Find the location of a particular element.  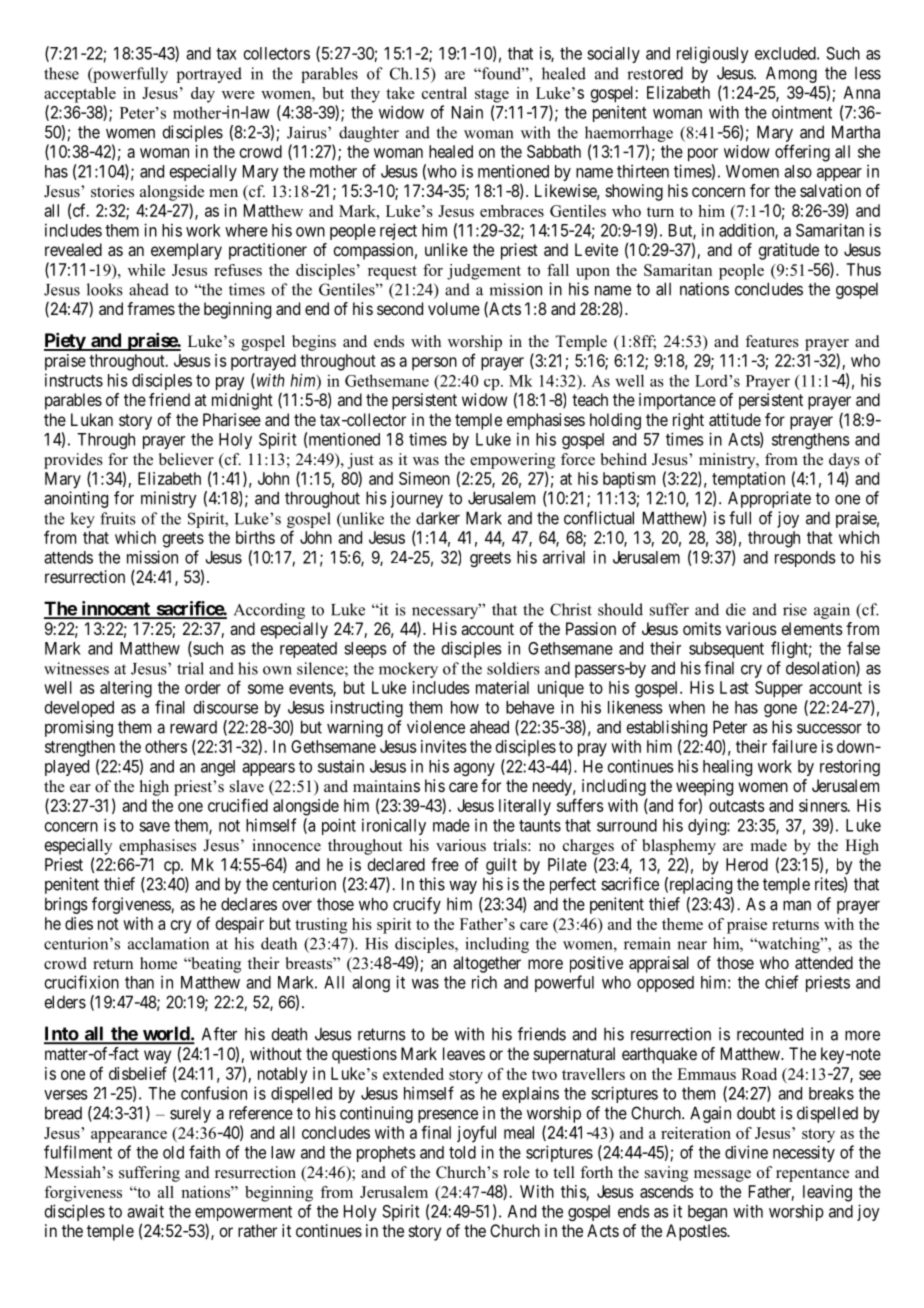

save is located at coordinates (154, 827).
